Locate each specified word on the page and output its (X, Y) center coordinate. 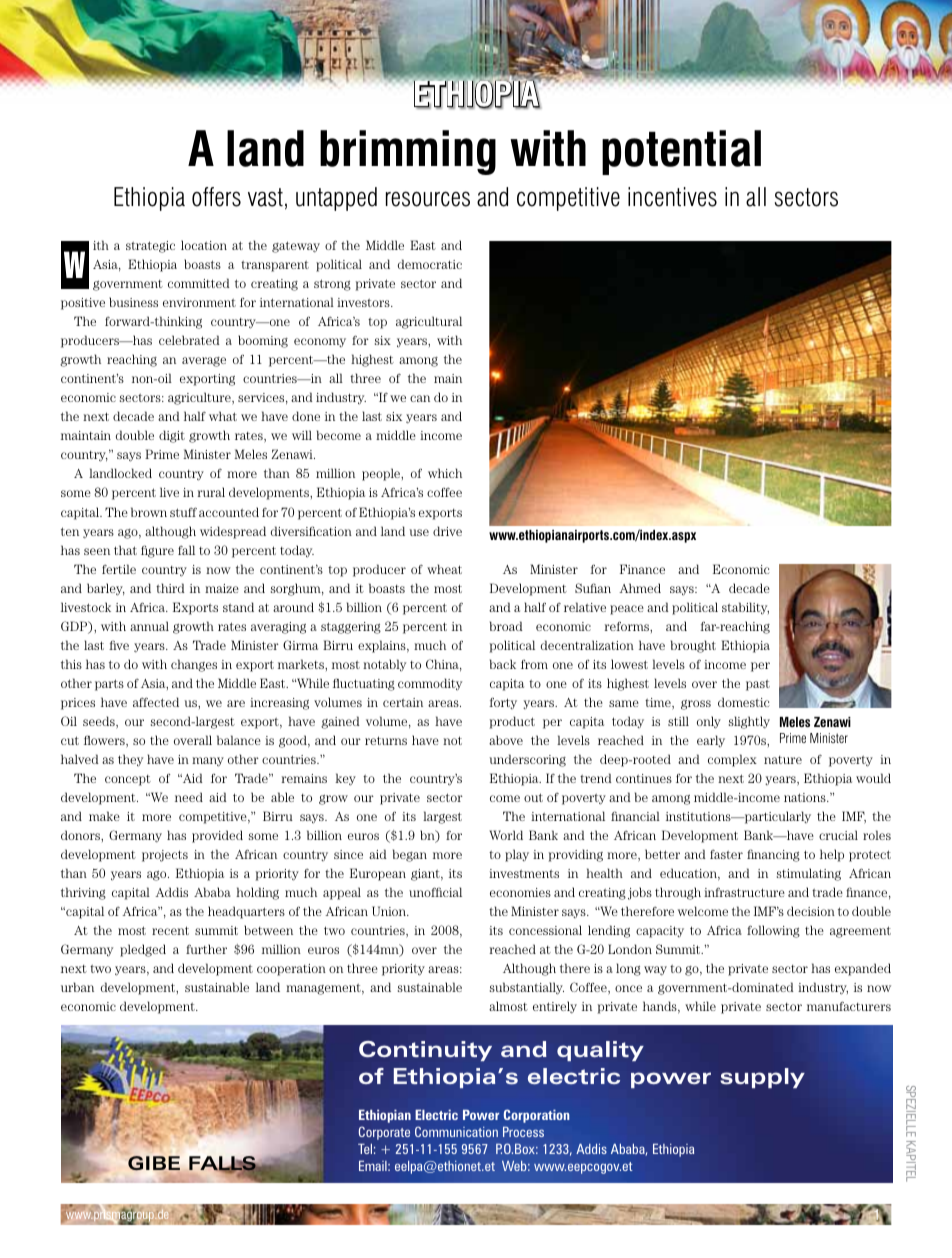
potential (681, 152)
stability (745, 608)
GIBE (154, 1163)
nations (806, 797)
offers (216, 197)
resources (428, 199)
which (445, 473)
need (189, 797)
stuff (183, 512)
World (506, 835)
